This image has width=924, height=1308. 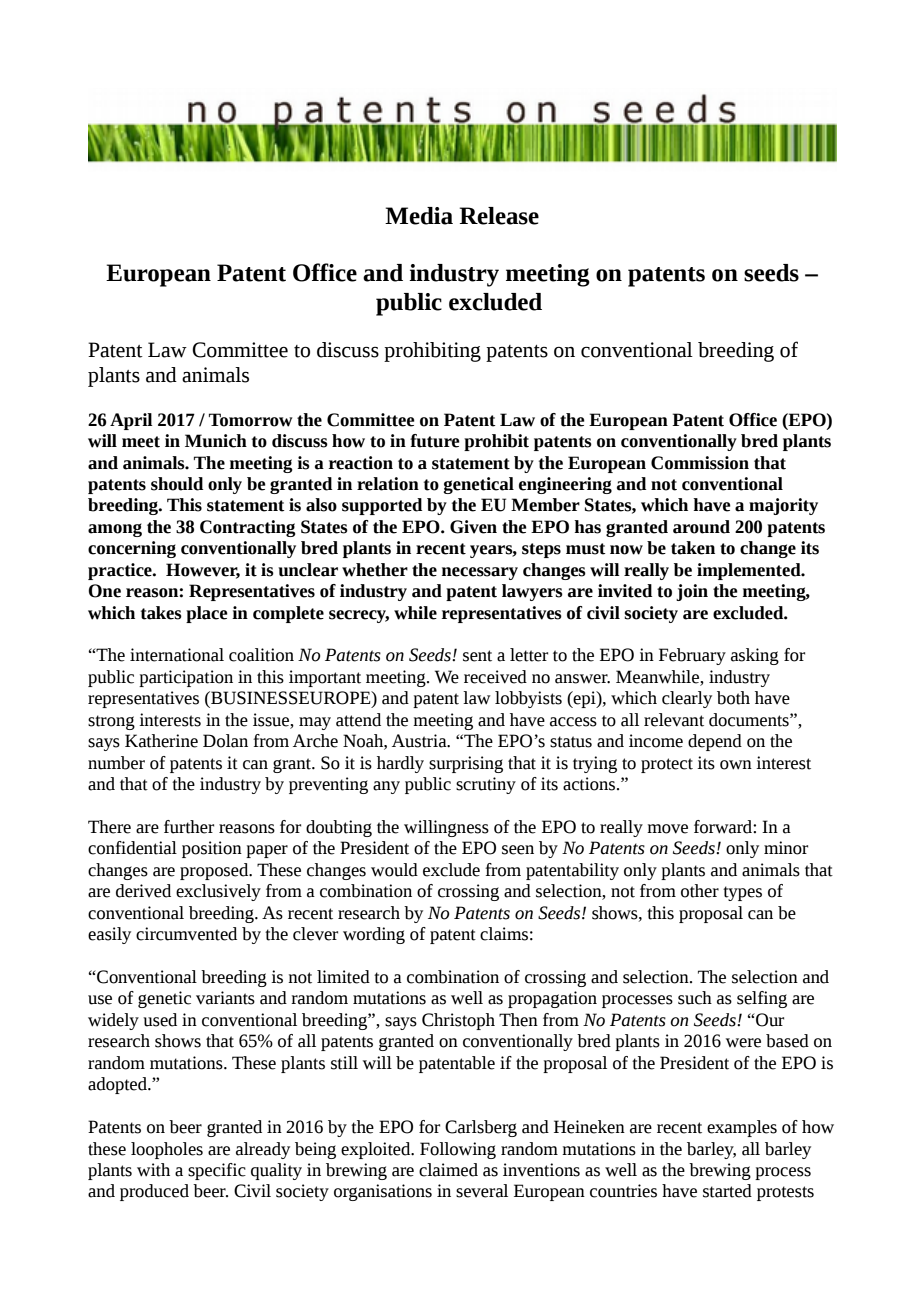 What do you see at coordinates (186, 678) in the image?
I see `participation` at bounding box center [186, 678].
